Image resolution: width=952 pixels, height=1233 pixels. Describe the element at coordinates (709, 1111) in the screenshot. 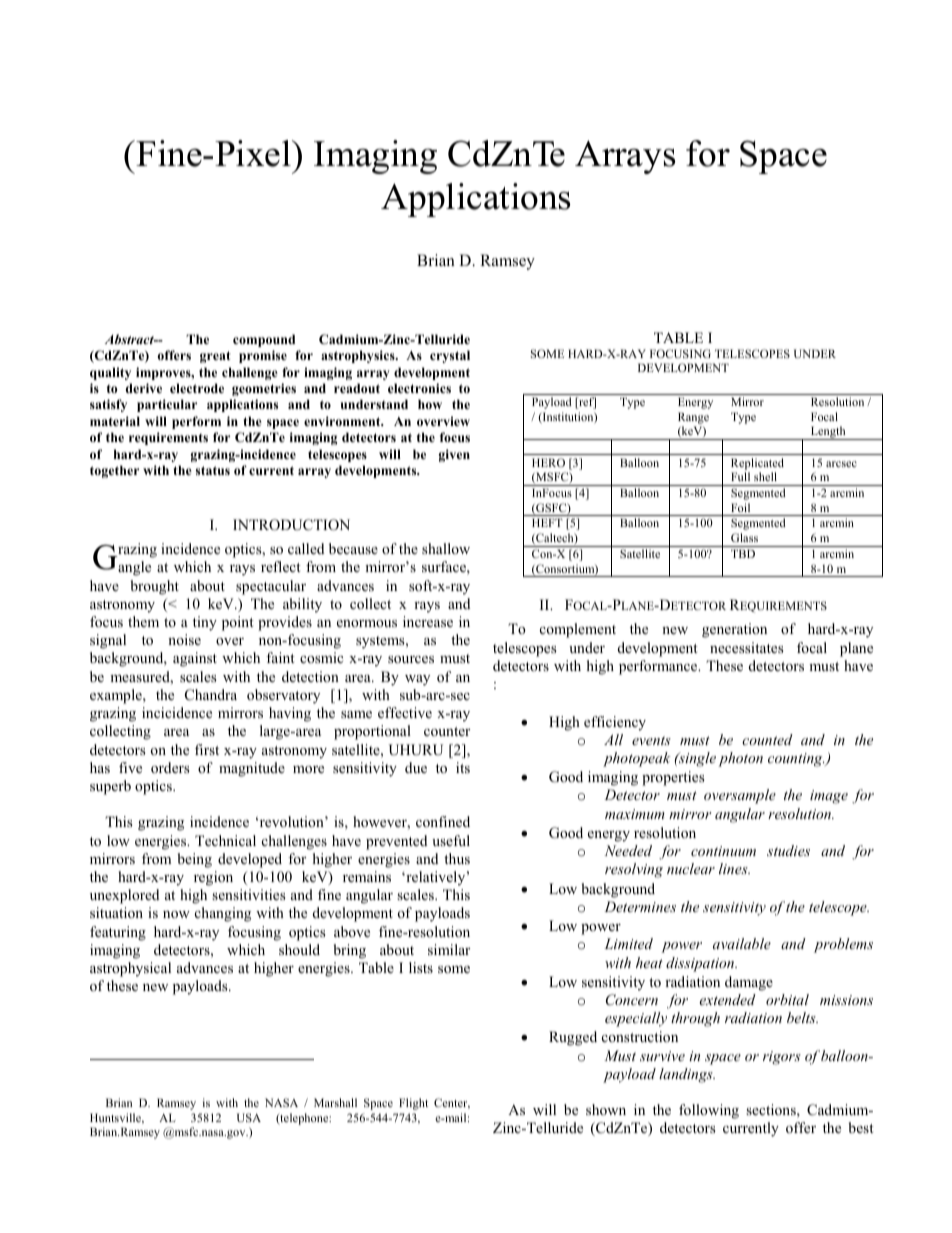

I see `following` at that location.
